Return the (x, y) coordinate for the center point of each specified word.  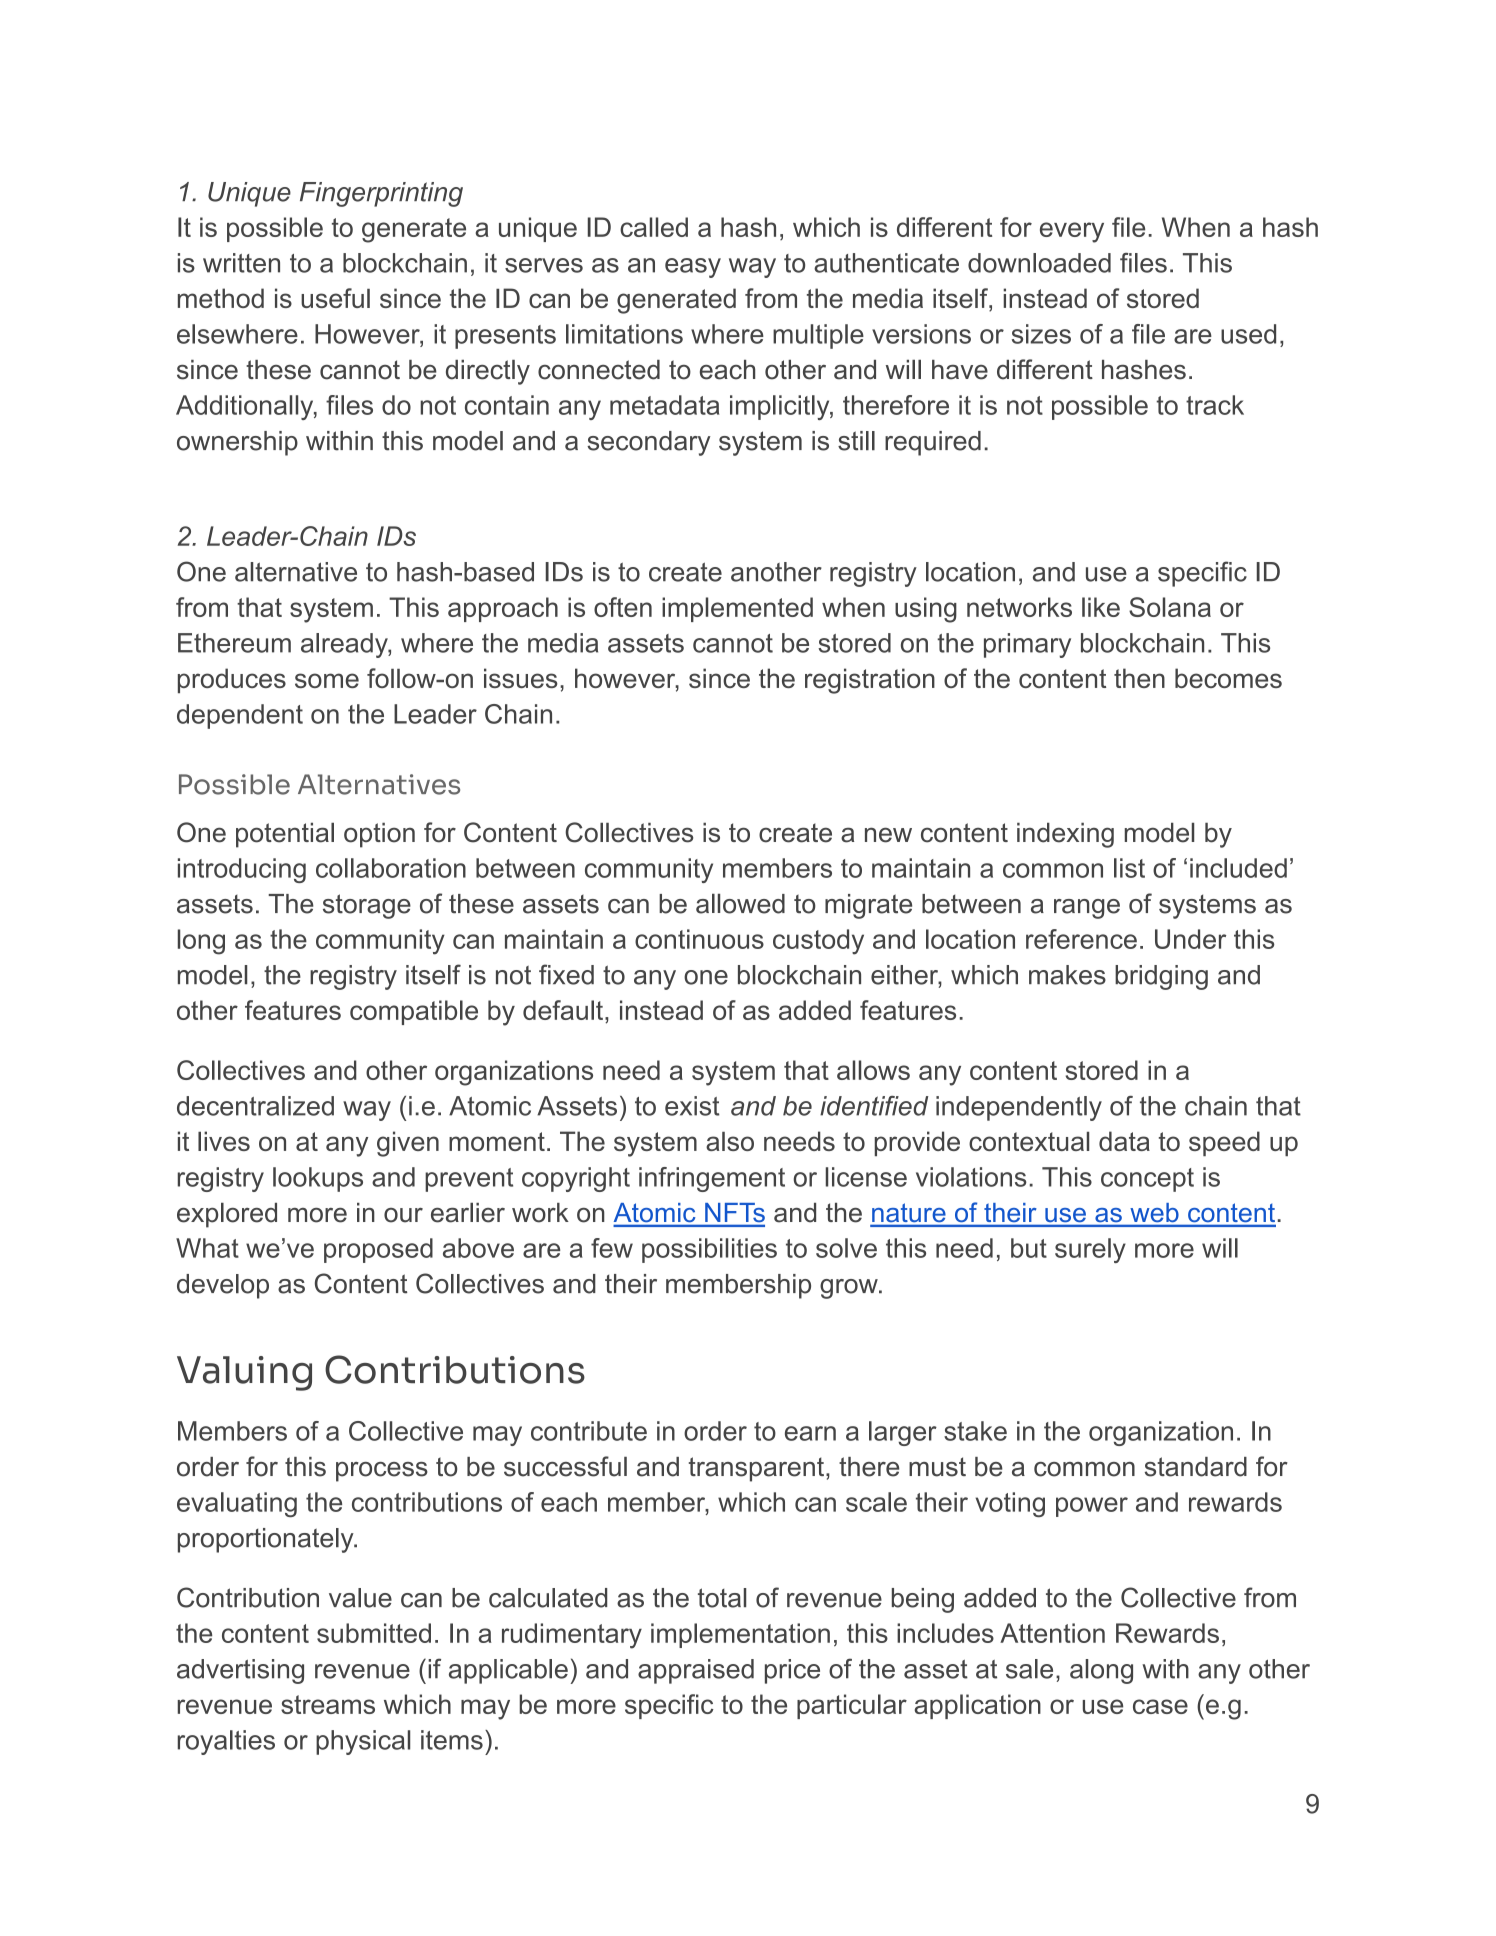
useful (335, 298)
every (1072, 232)
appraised (696, 1671)
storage (367, 906)
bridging (1161, 977)
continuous (699, 939)
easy (693, 268)
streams (328, 1704)
